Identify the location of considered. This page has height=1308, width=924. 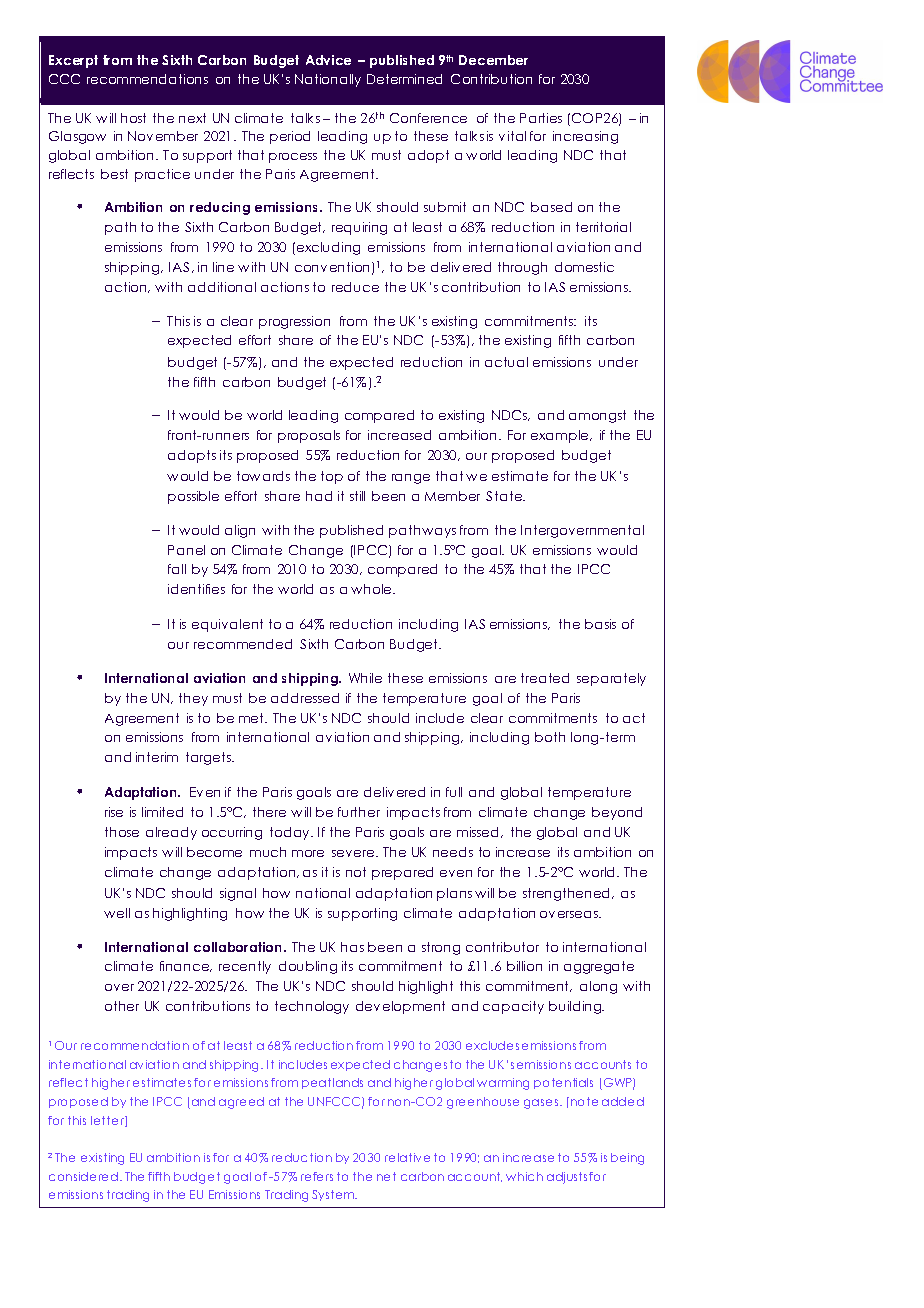
(85, 1176).
